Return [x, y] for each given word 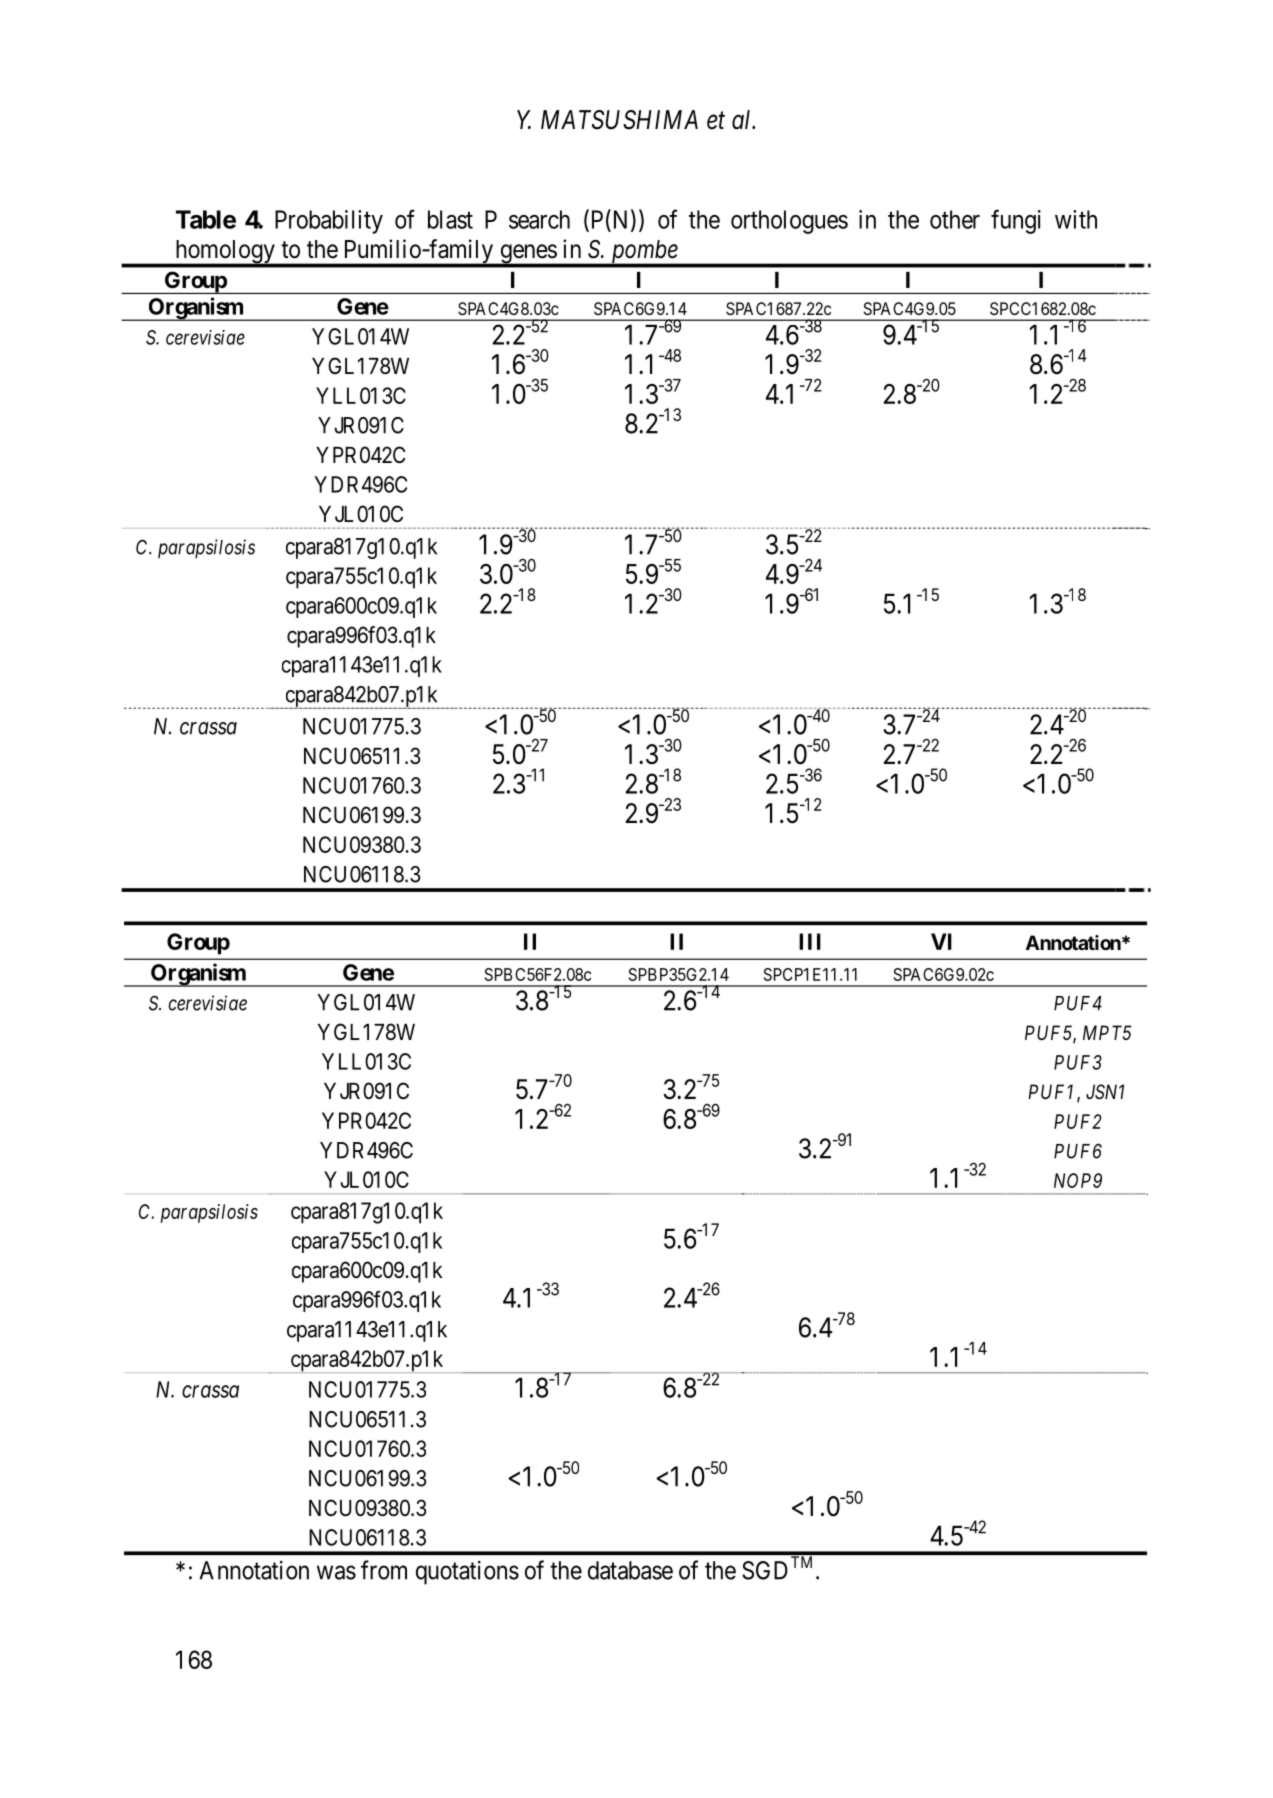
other [955, 219]
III [810, 941]
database [630, 1570]
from [384, 1570]
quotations [467, 1573]
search [539, 219]
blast [450, 219]
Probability [329, 222]
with [1076, 219]
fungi [1016, 221]
